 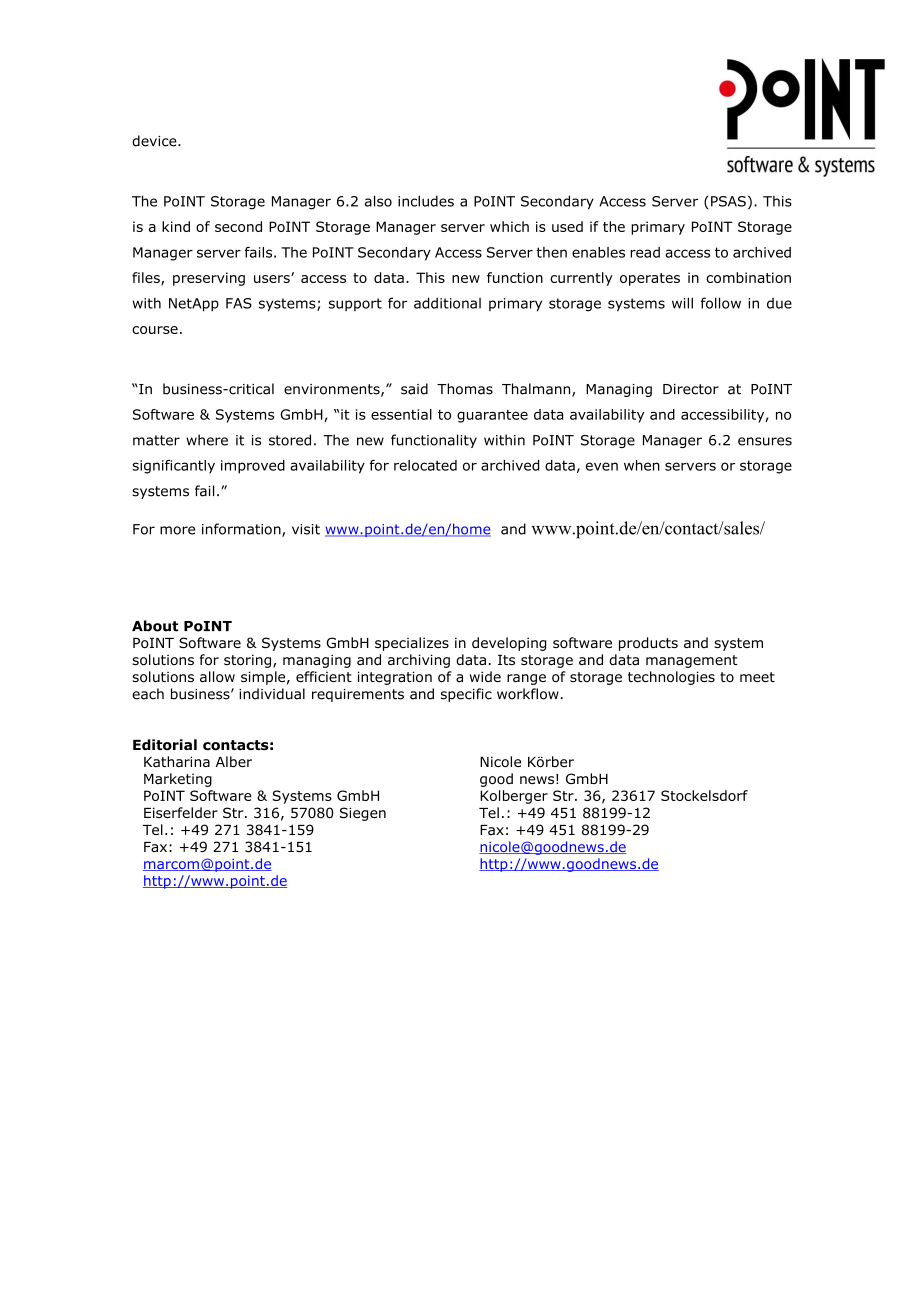 What do you see at coordinates (648, 644) in the screenshot?
I see `products` at bounding box center [648, 644].
